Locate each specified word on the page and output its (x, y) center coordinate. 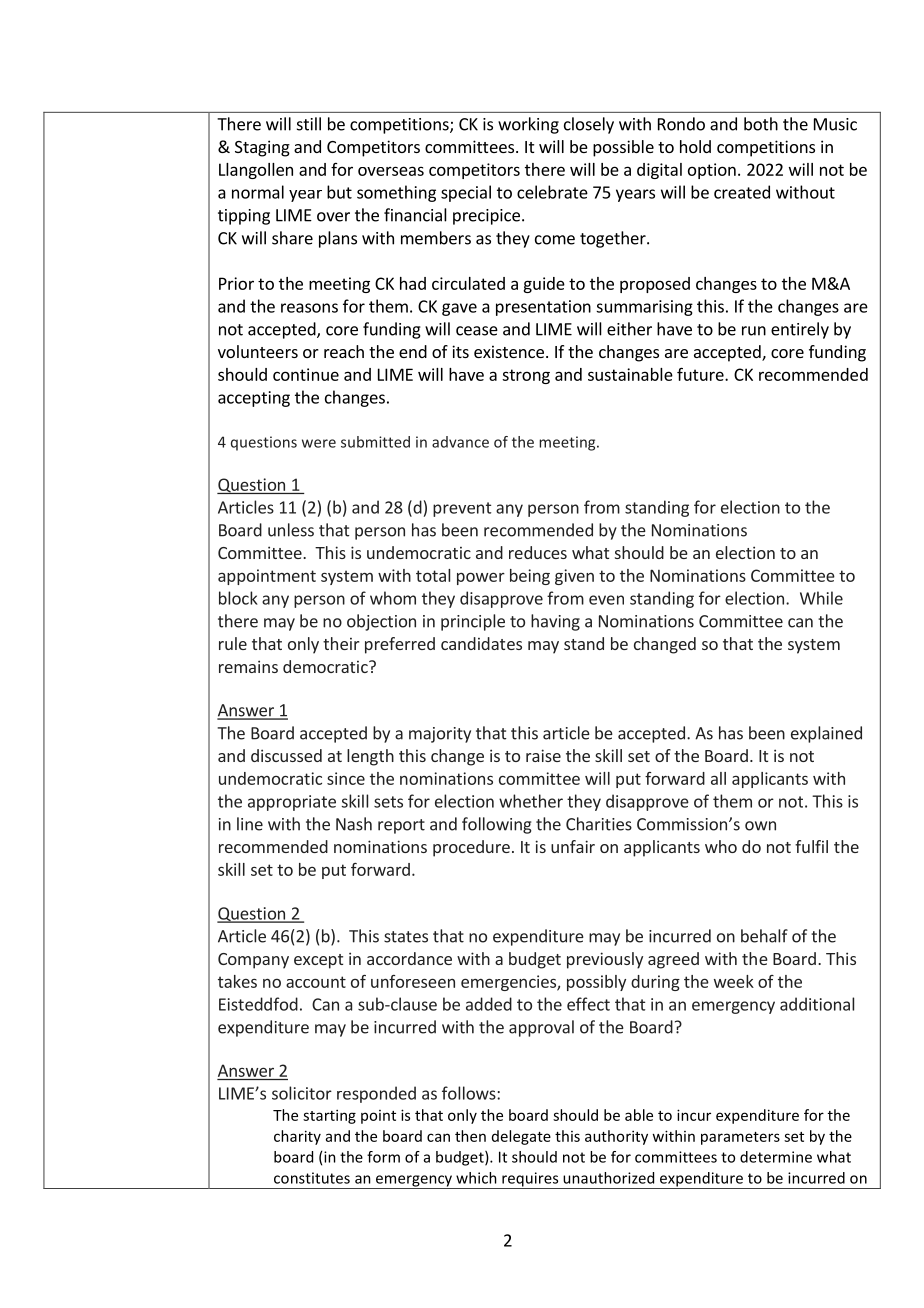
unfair (573, 846)
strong (526, 376)
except (318, 961)
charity (297, 1137)
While (821, 598)
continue (306, 374)
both (761, 124)
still (309, 124)
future (701, 374)
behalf (764, 936)
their (341, 643)
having (555, 622)
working (528, 125)
